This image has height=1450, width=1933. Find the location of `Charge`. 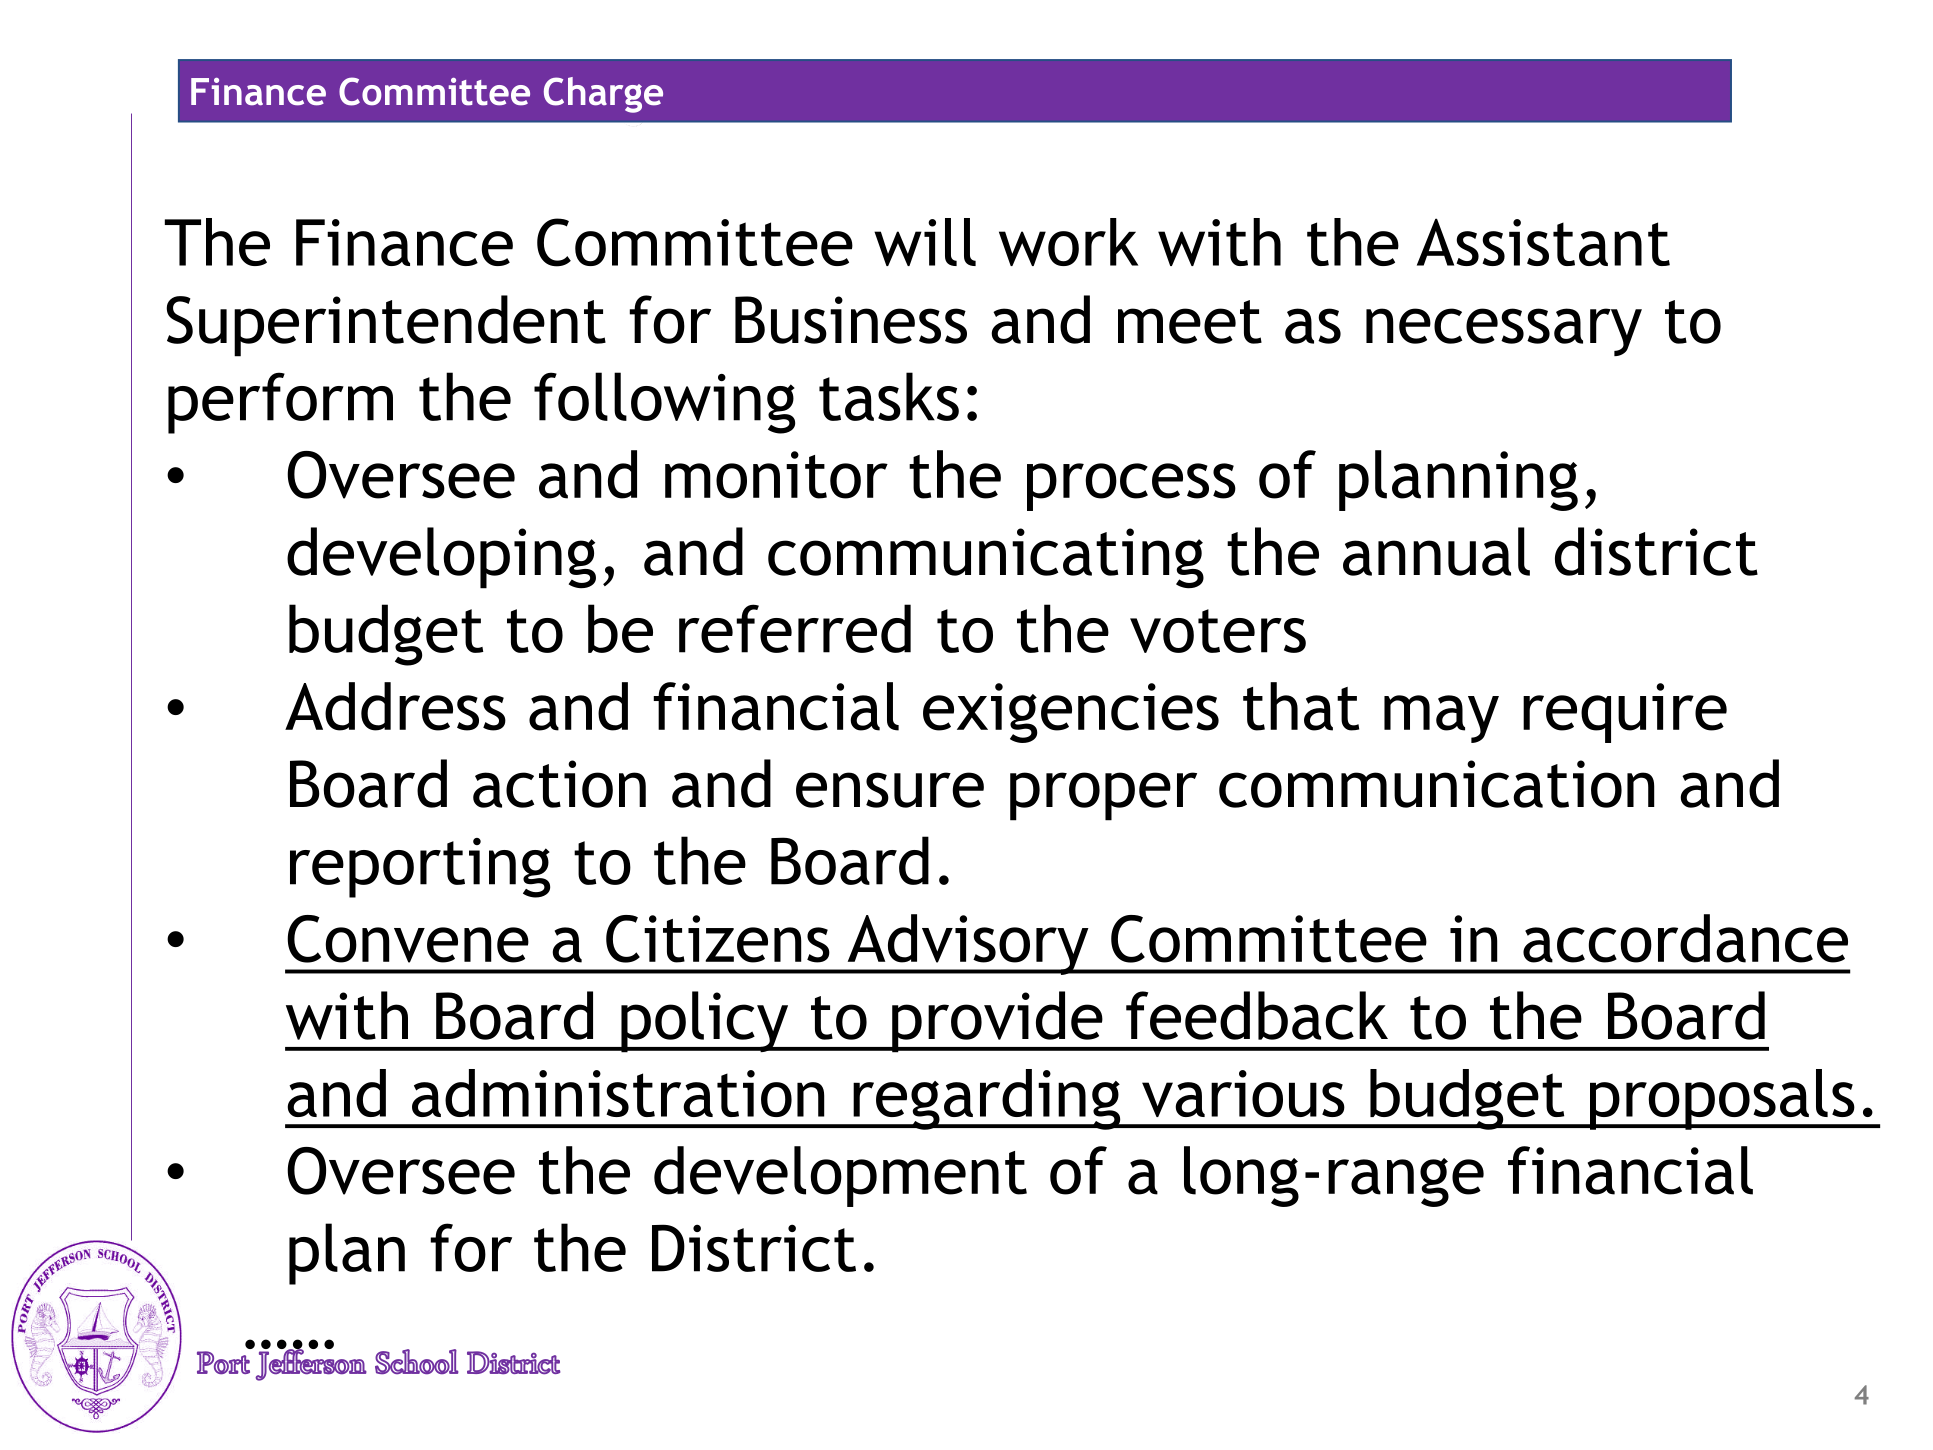

Charge is located at coordinates (603, 95).
